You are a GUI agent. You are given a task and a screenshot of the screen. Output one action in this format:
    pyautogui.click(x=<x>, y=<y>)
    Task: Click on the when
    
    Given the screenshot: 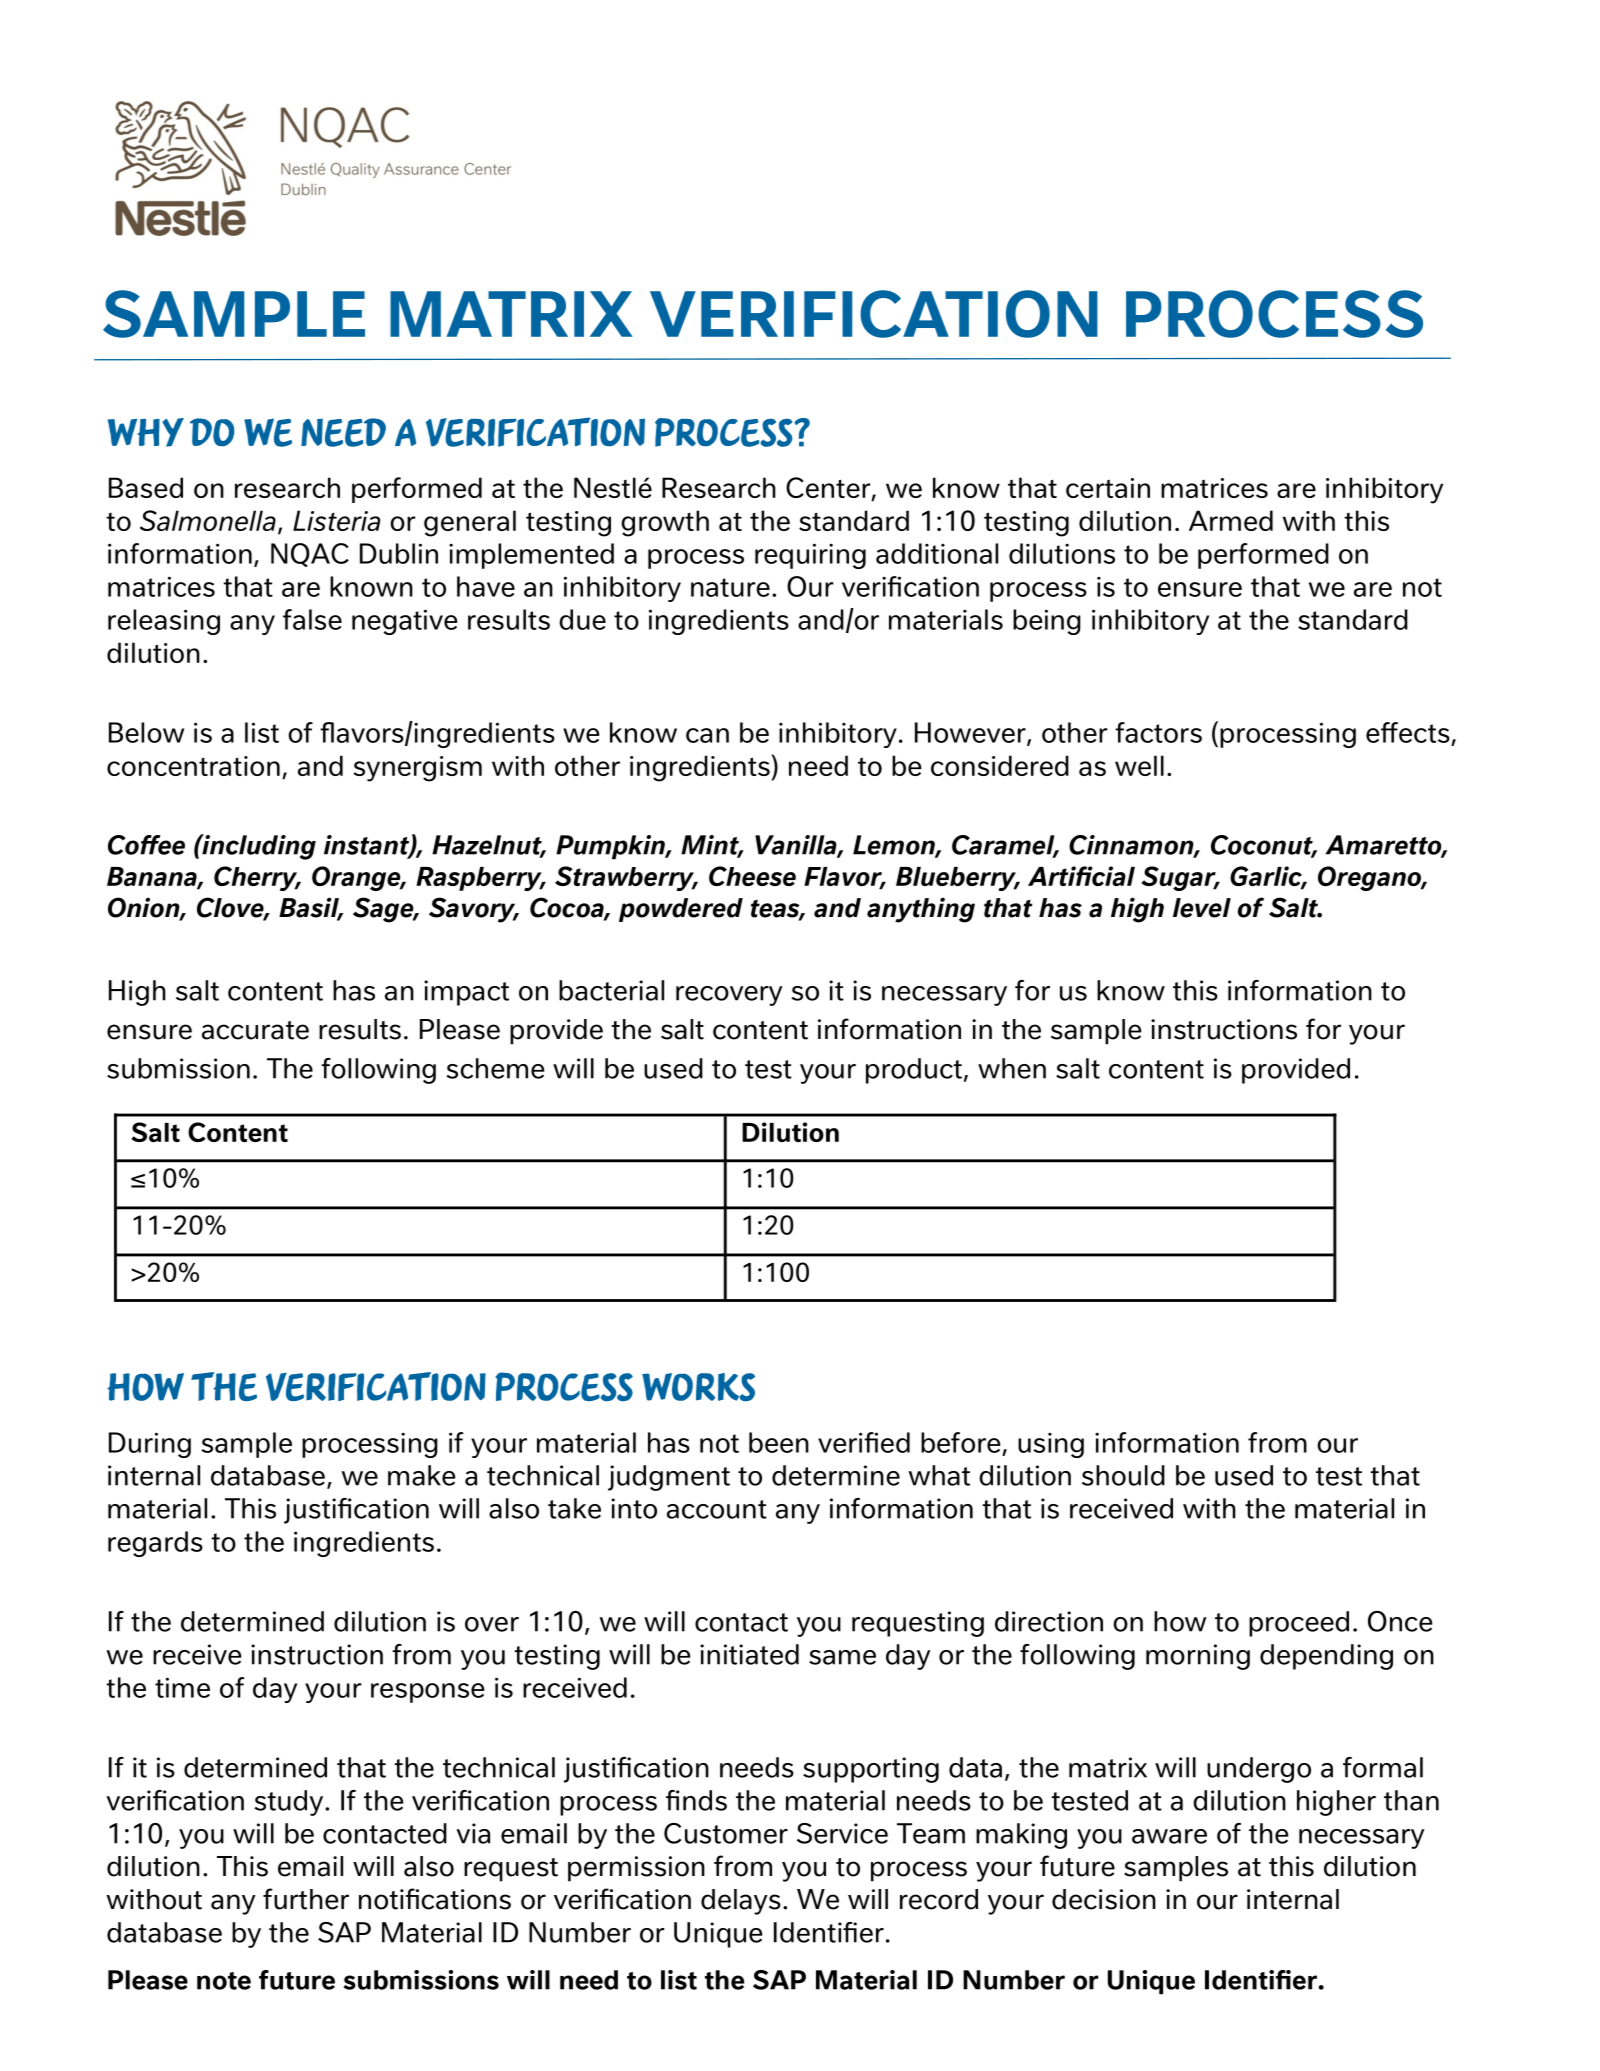 What is the action you would take?
    pyautogui.click(x=1012, y=1068)
